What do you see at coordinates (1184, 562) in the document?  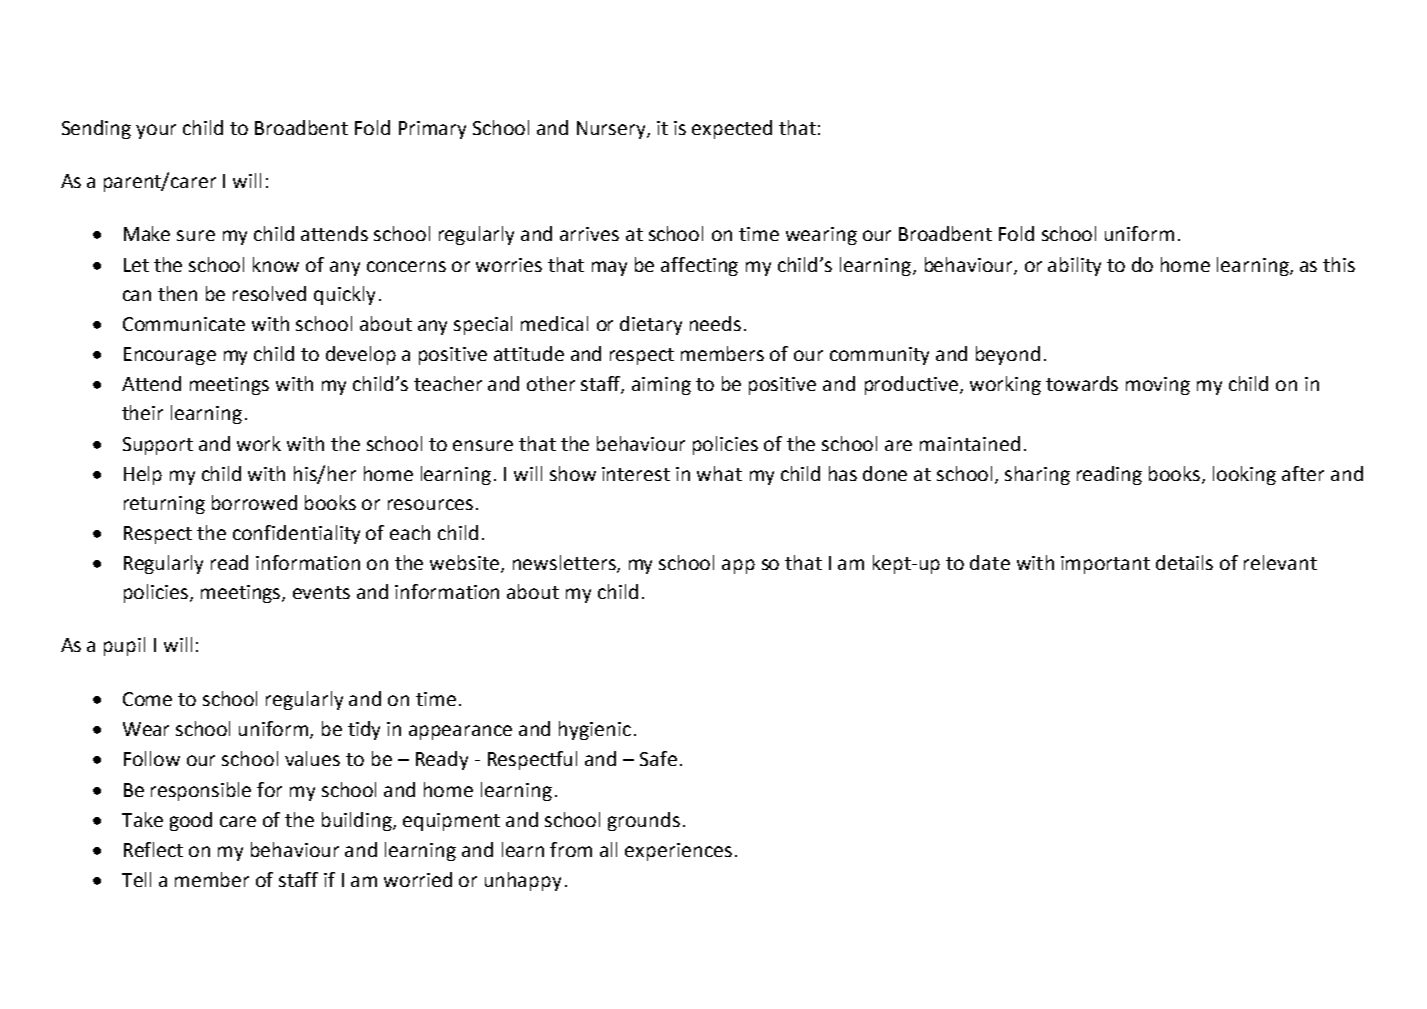 I see `details` at bounding box center [1184, 562].
